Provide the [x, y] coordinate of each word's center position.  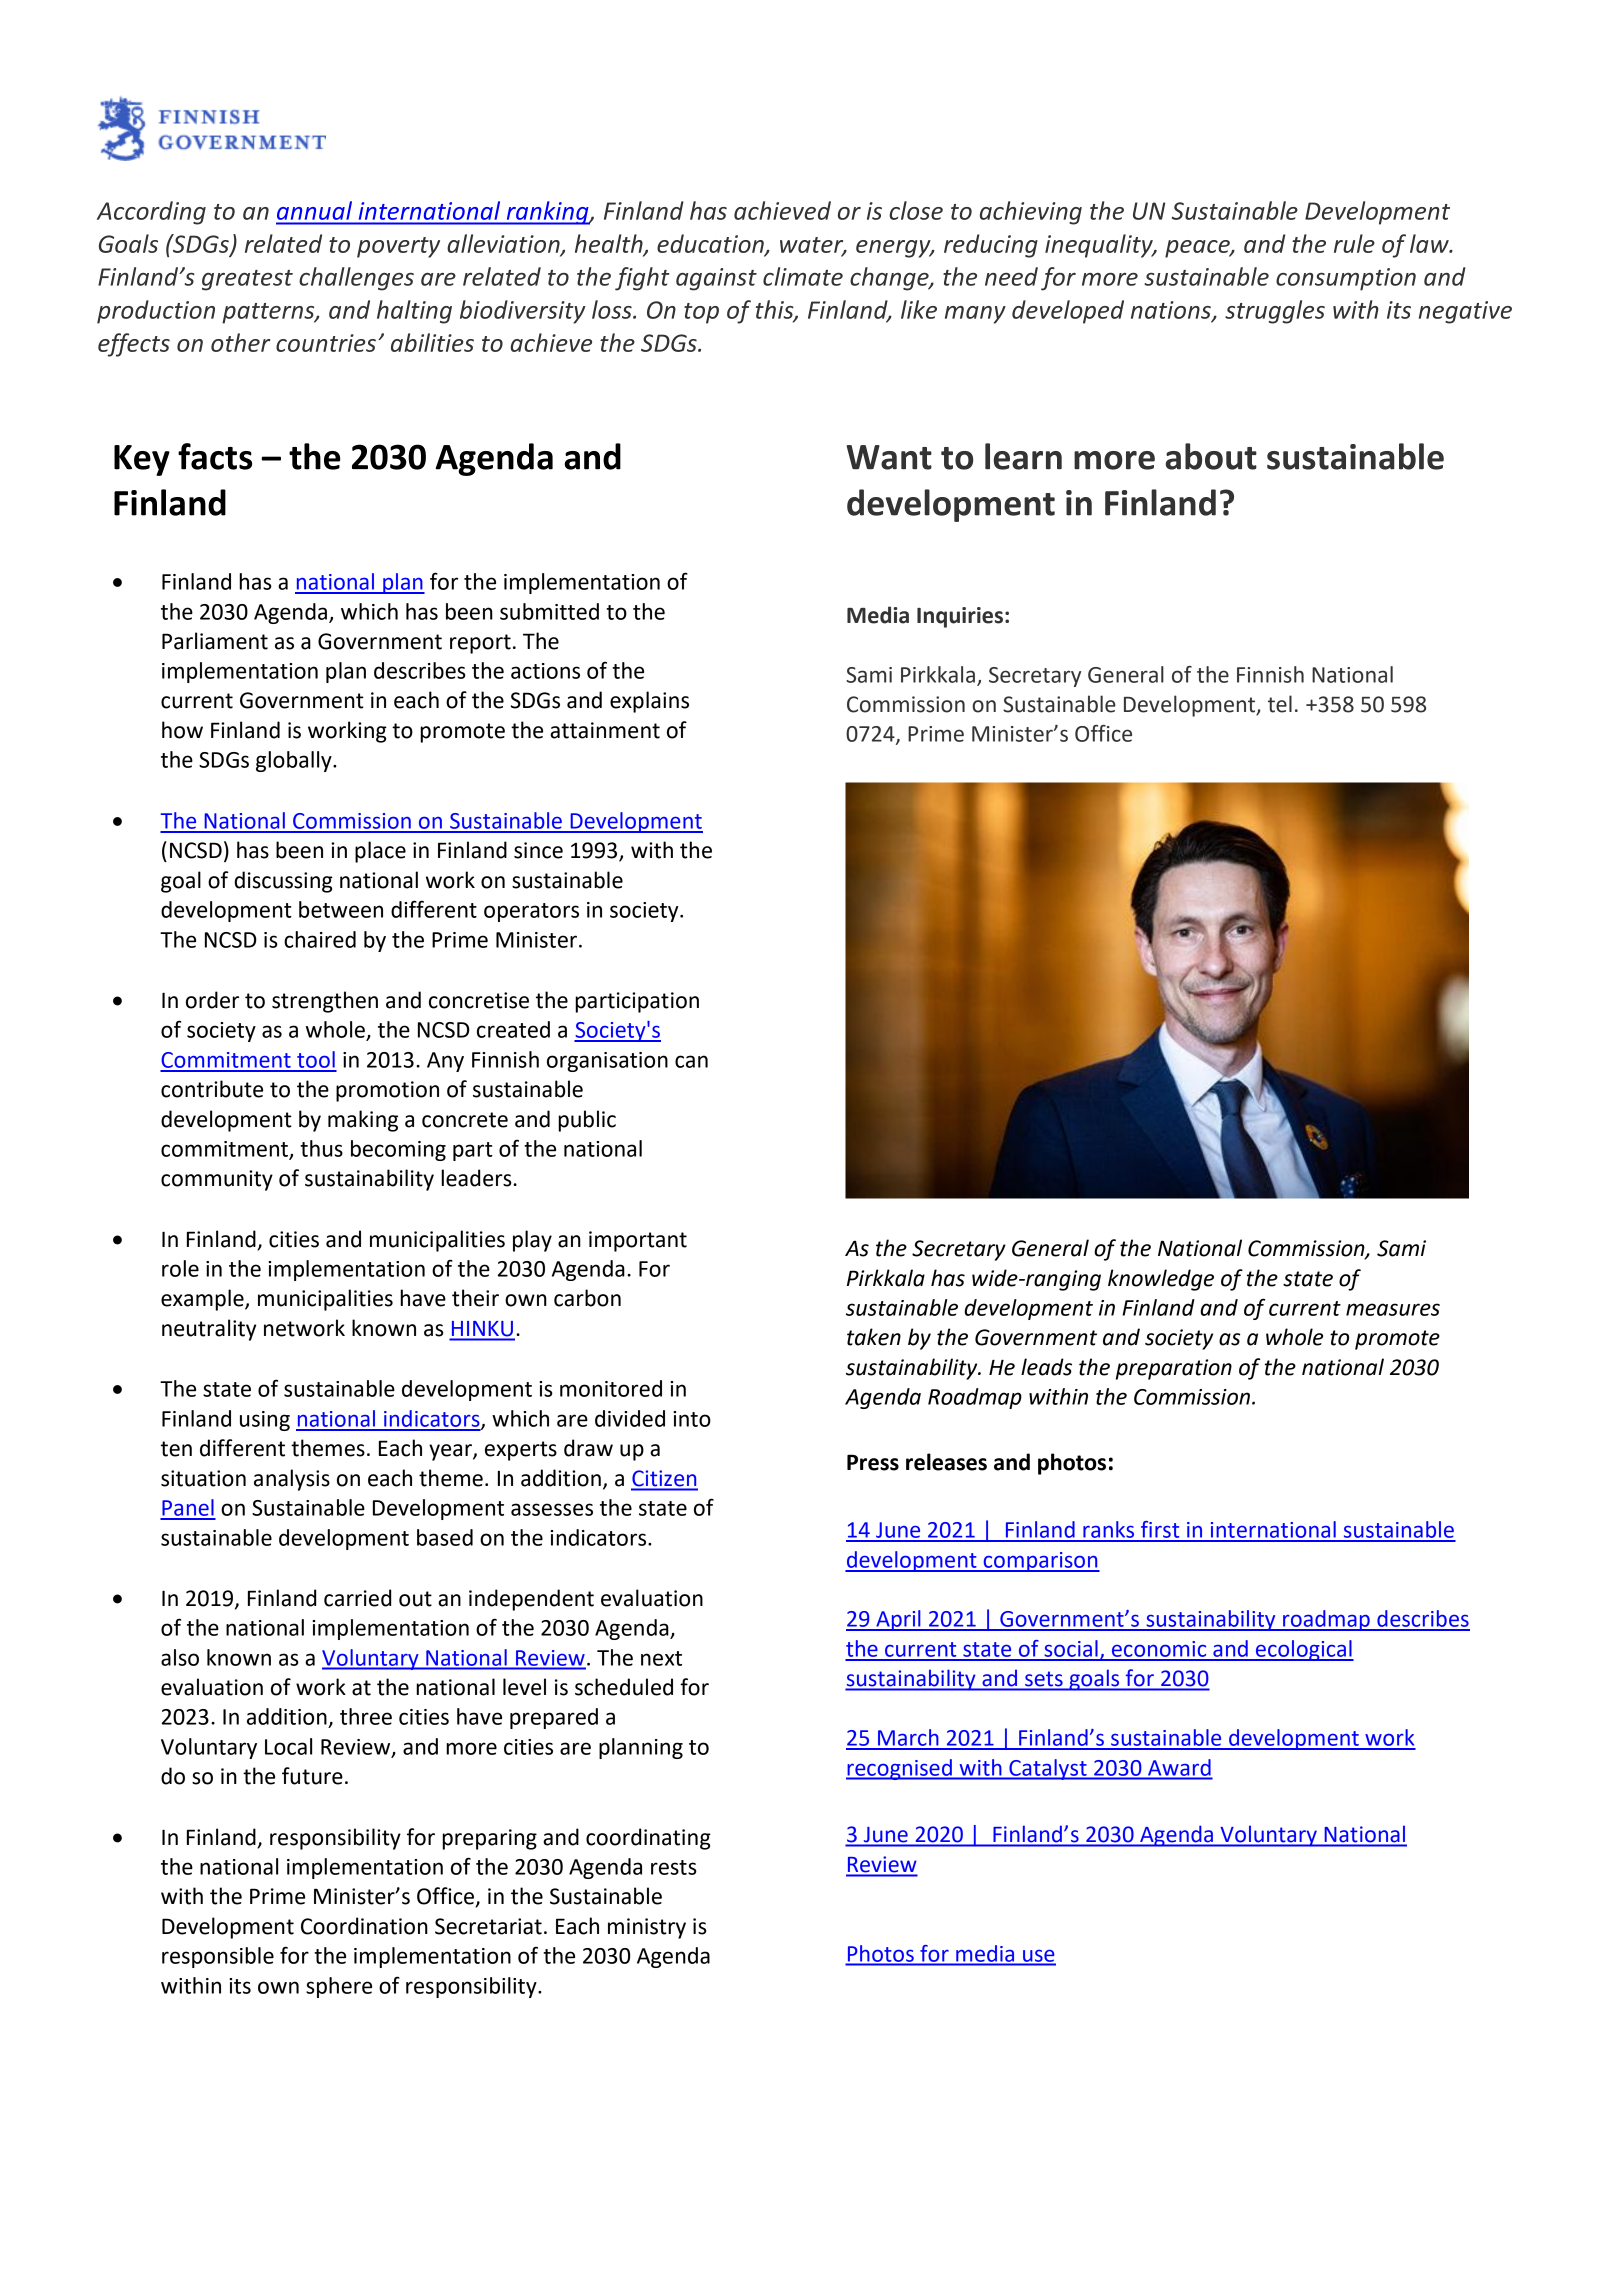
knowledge [1161, 1280]
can [691, 1061]
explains [649, 702]
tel [1280, 704]
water [813, 246]
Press [873, 1462]
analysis [292, 1480]
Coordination [364, 1926]
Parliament [215, 641]
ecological [1304, 1650]
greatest [247, 280]
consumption [1346, 279]
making [363, 1121]
